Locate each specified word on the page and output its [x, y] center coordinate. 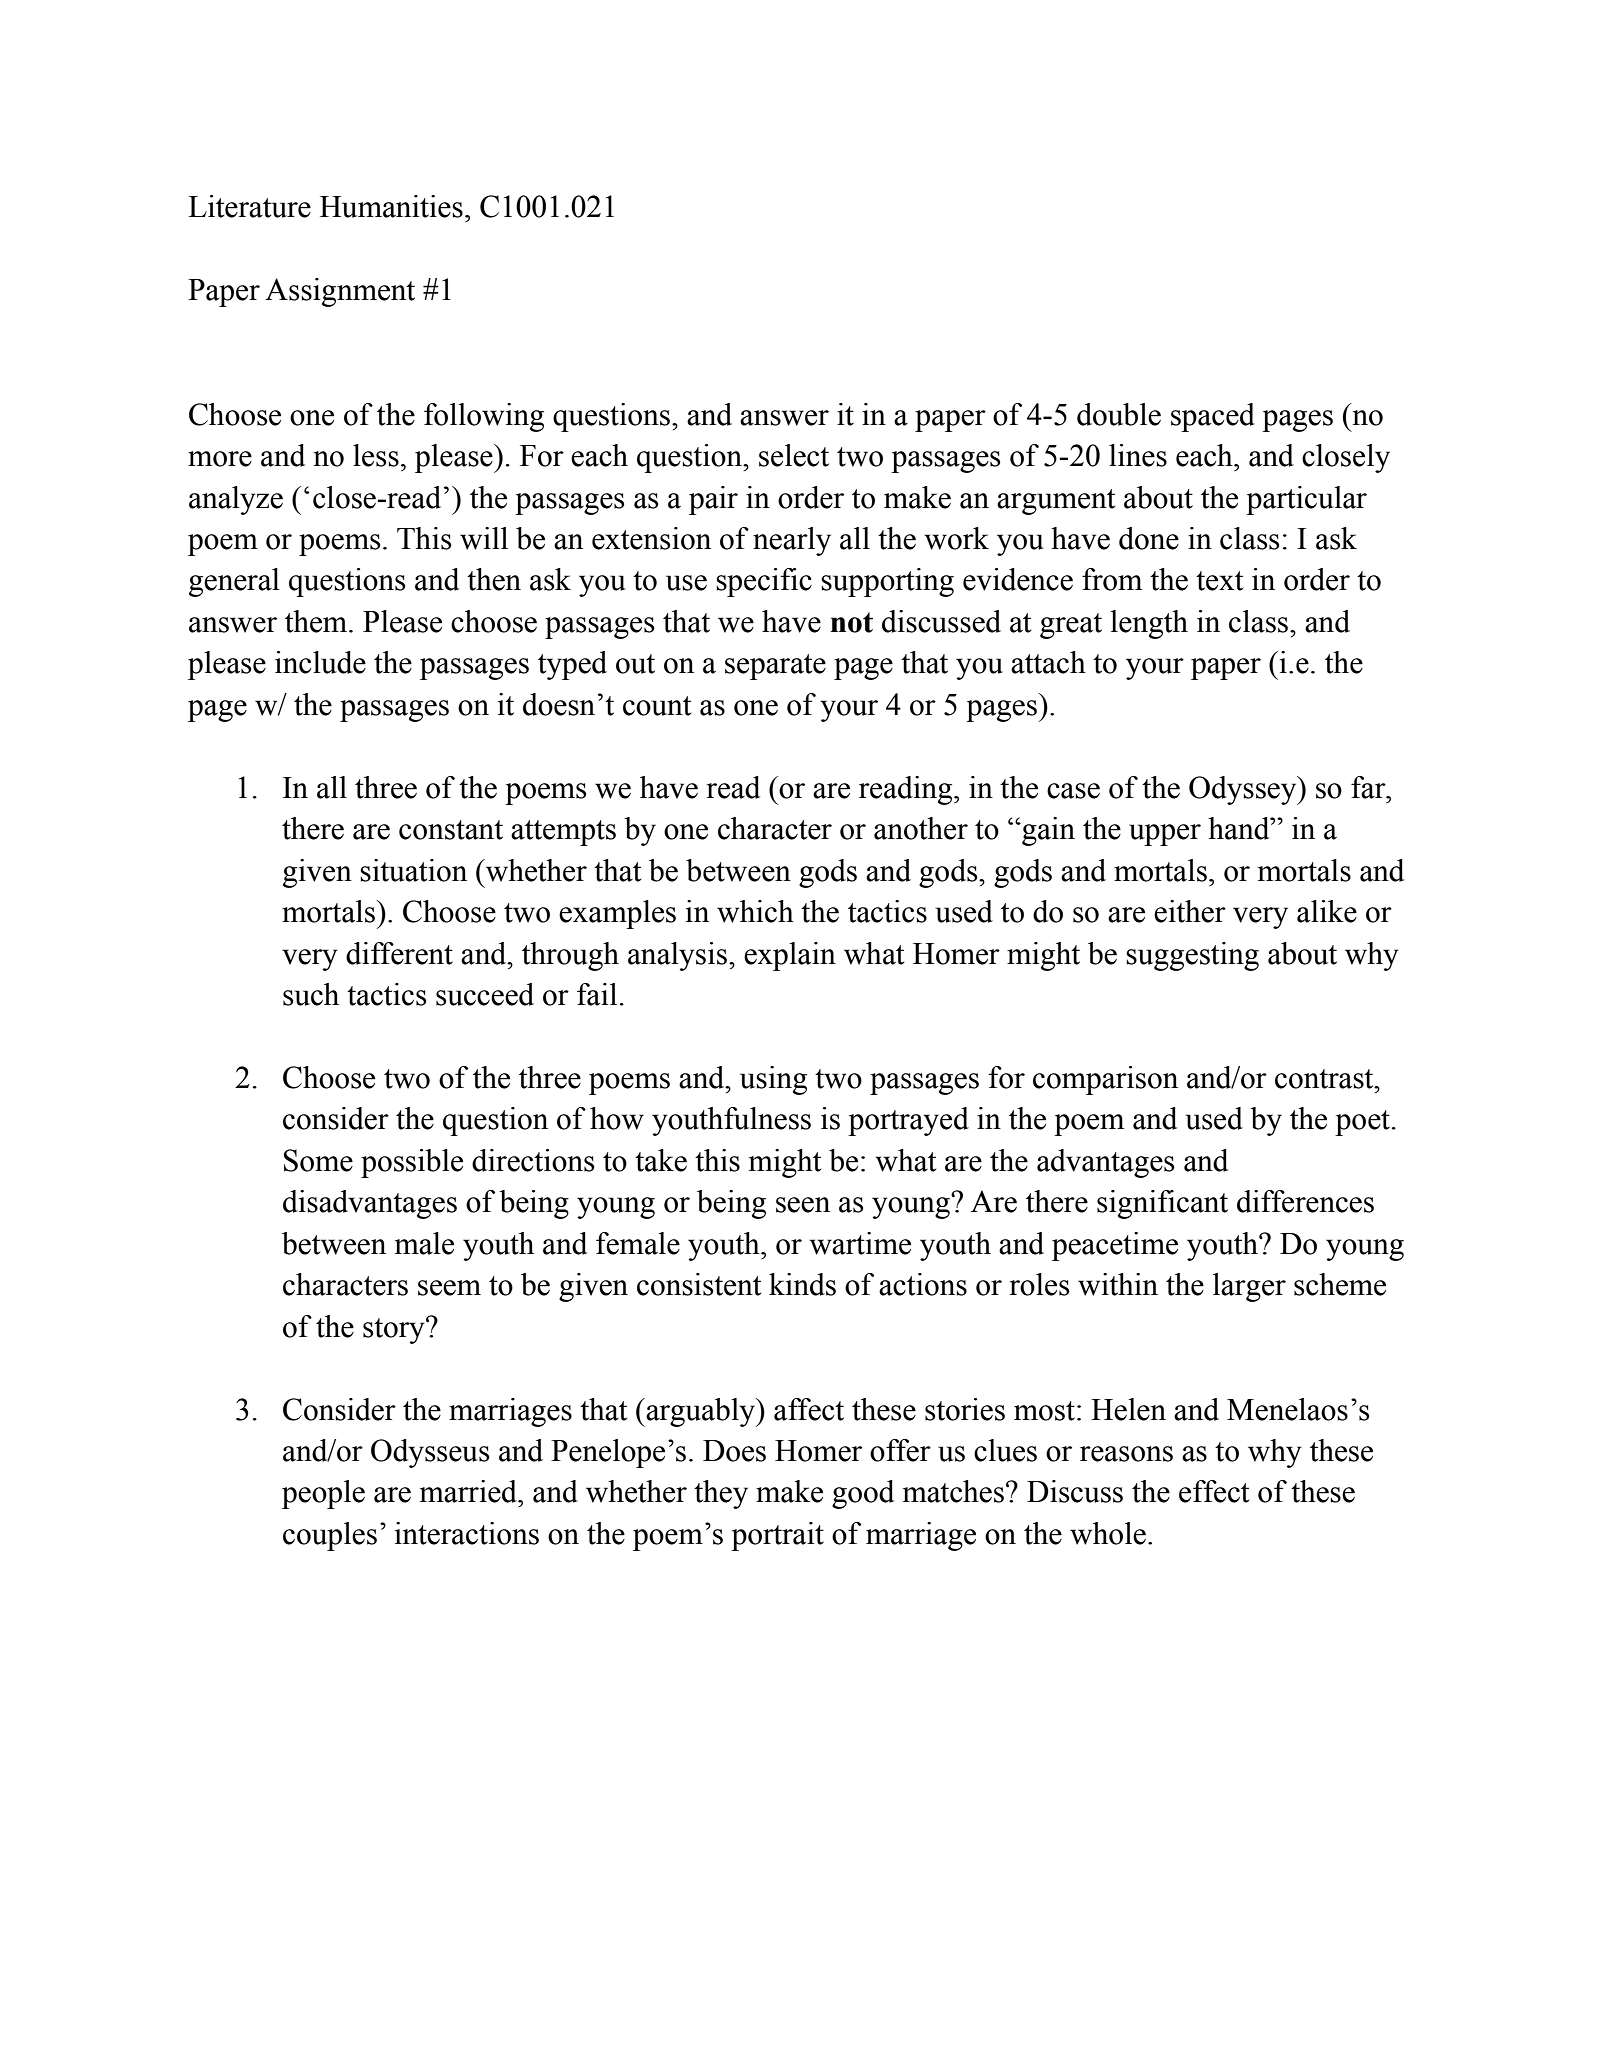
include [320, 662]
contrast [1325, 1079]
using [773, 1080]
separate [775, 667]
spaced [1213, 417]
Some [318, 1160]
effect [1214, 1491]
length [1149, 624]
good [863, 1494]
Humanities [391, 206]
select [794, 455]
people [323, 1494]
